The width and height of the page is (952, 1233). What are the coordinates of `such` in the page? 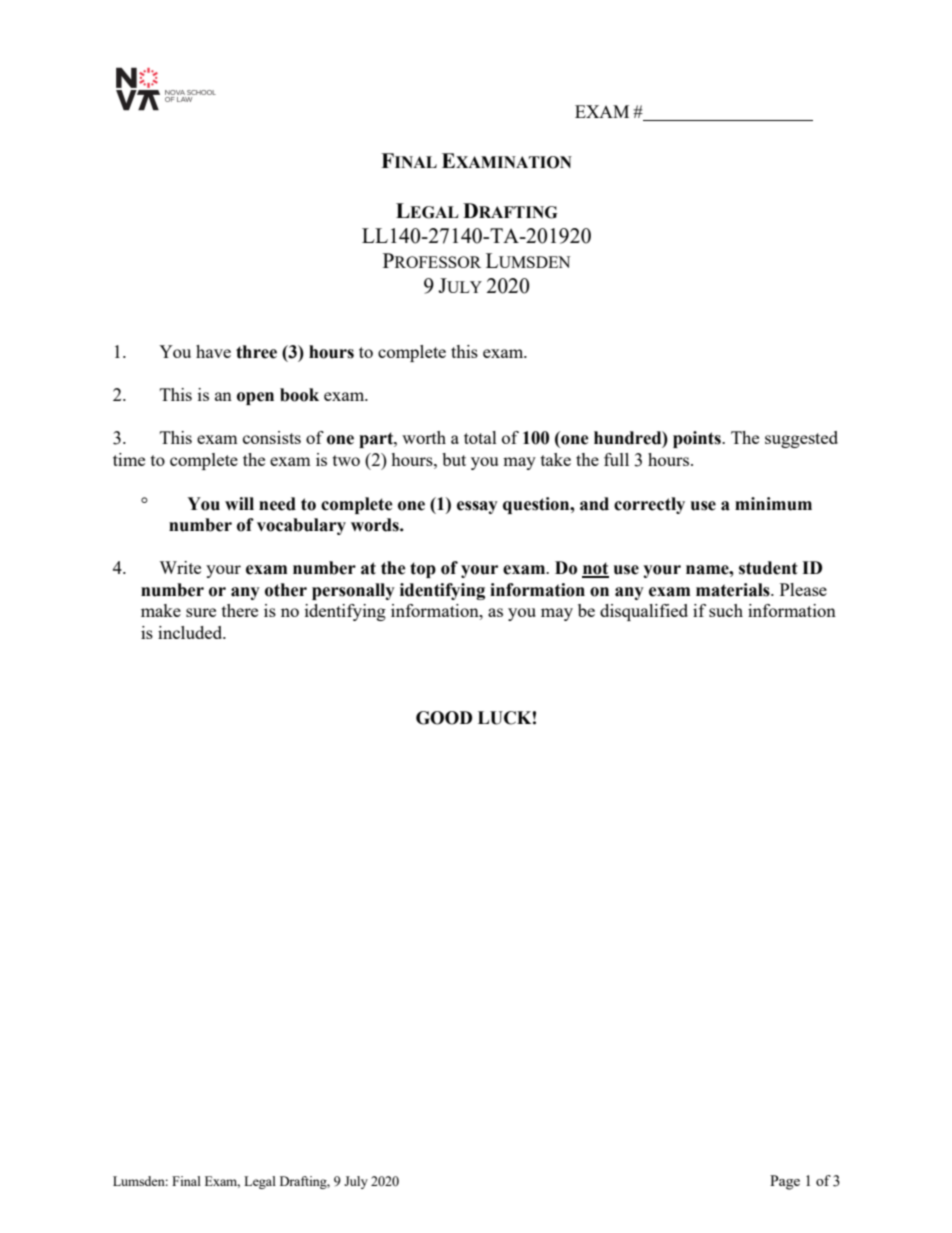 It's located at (726, 610).
